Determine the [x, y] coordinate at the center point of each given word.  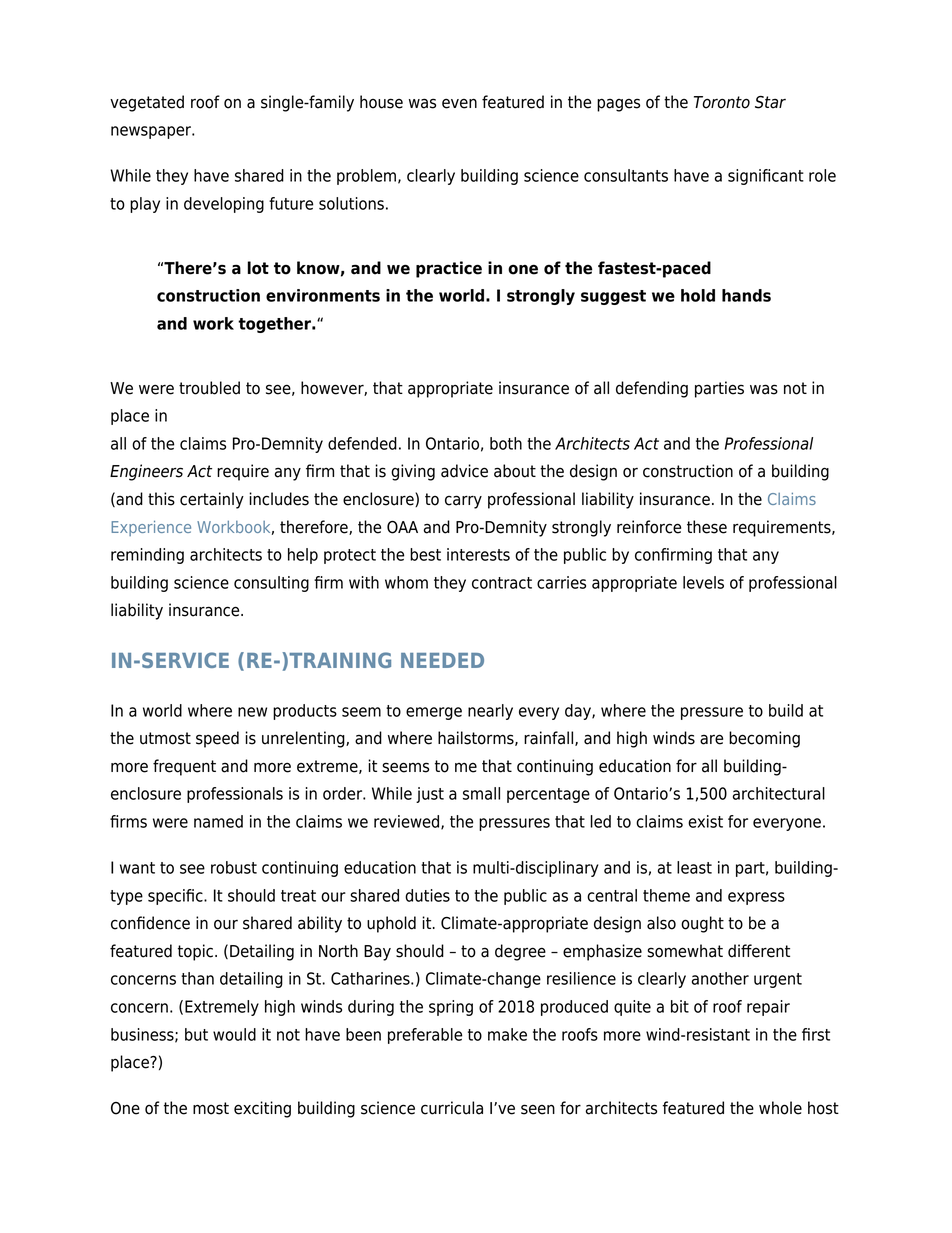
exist [705, 821]
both [506, 443]
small [481, 793]
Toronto [722, 102]
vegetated [147, 103]
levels [703, 582]
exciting [262, 1109]
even [459, 103]
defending [652, 389]
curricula [452, 1108]
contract [502, 583]
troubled [209, 388]
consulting [271, 584]
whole [780, 1108]
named [218, 821]
